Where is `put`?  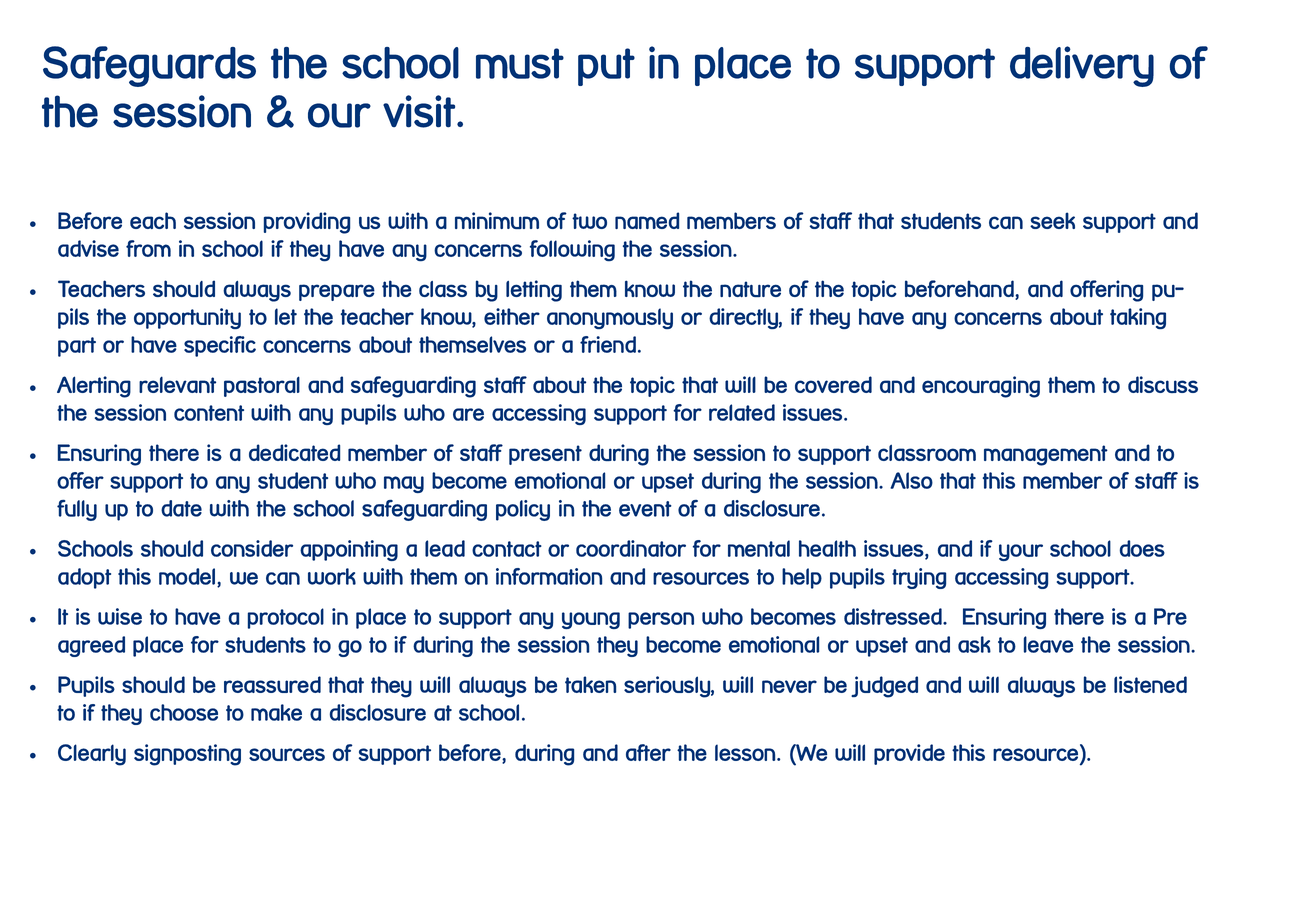
put is located at coordinates (606, 67).
